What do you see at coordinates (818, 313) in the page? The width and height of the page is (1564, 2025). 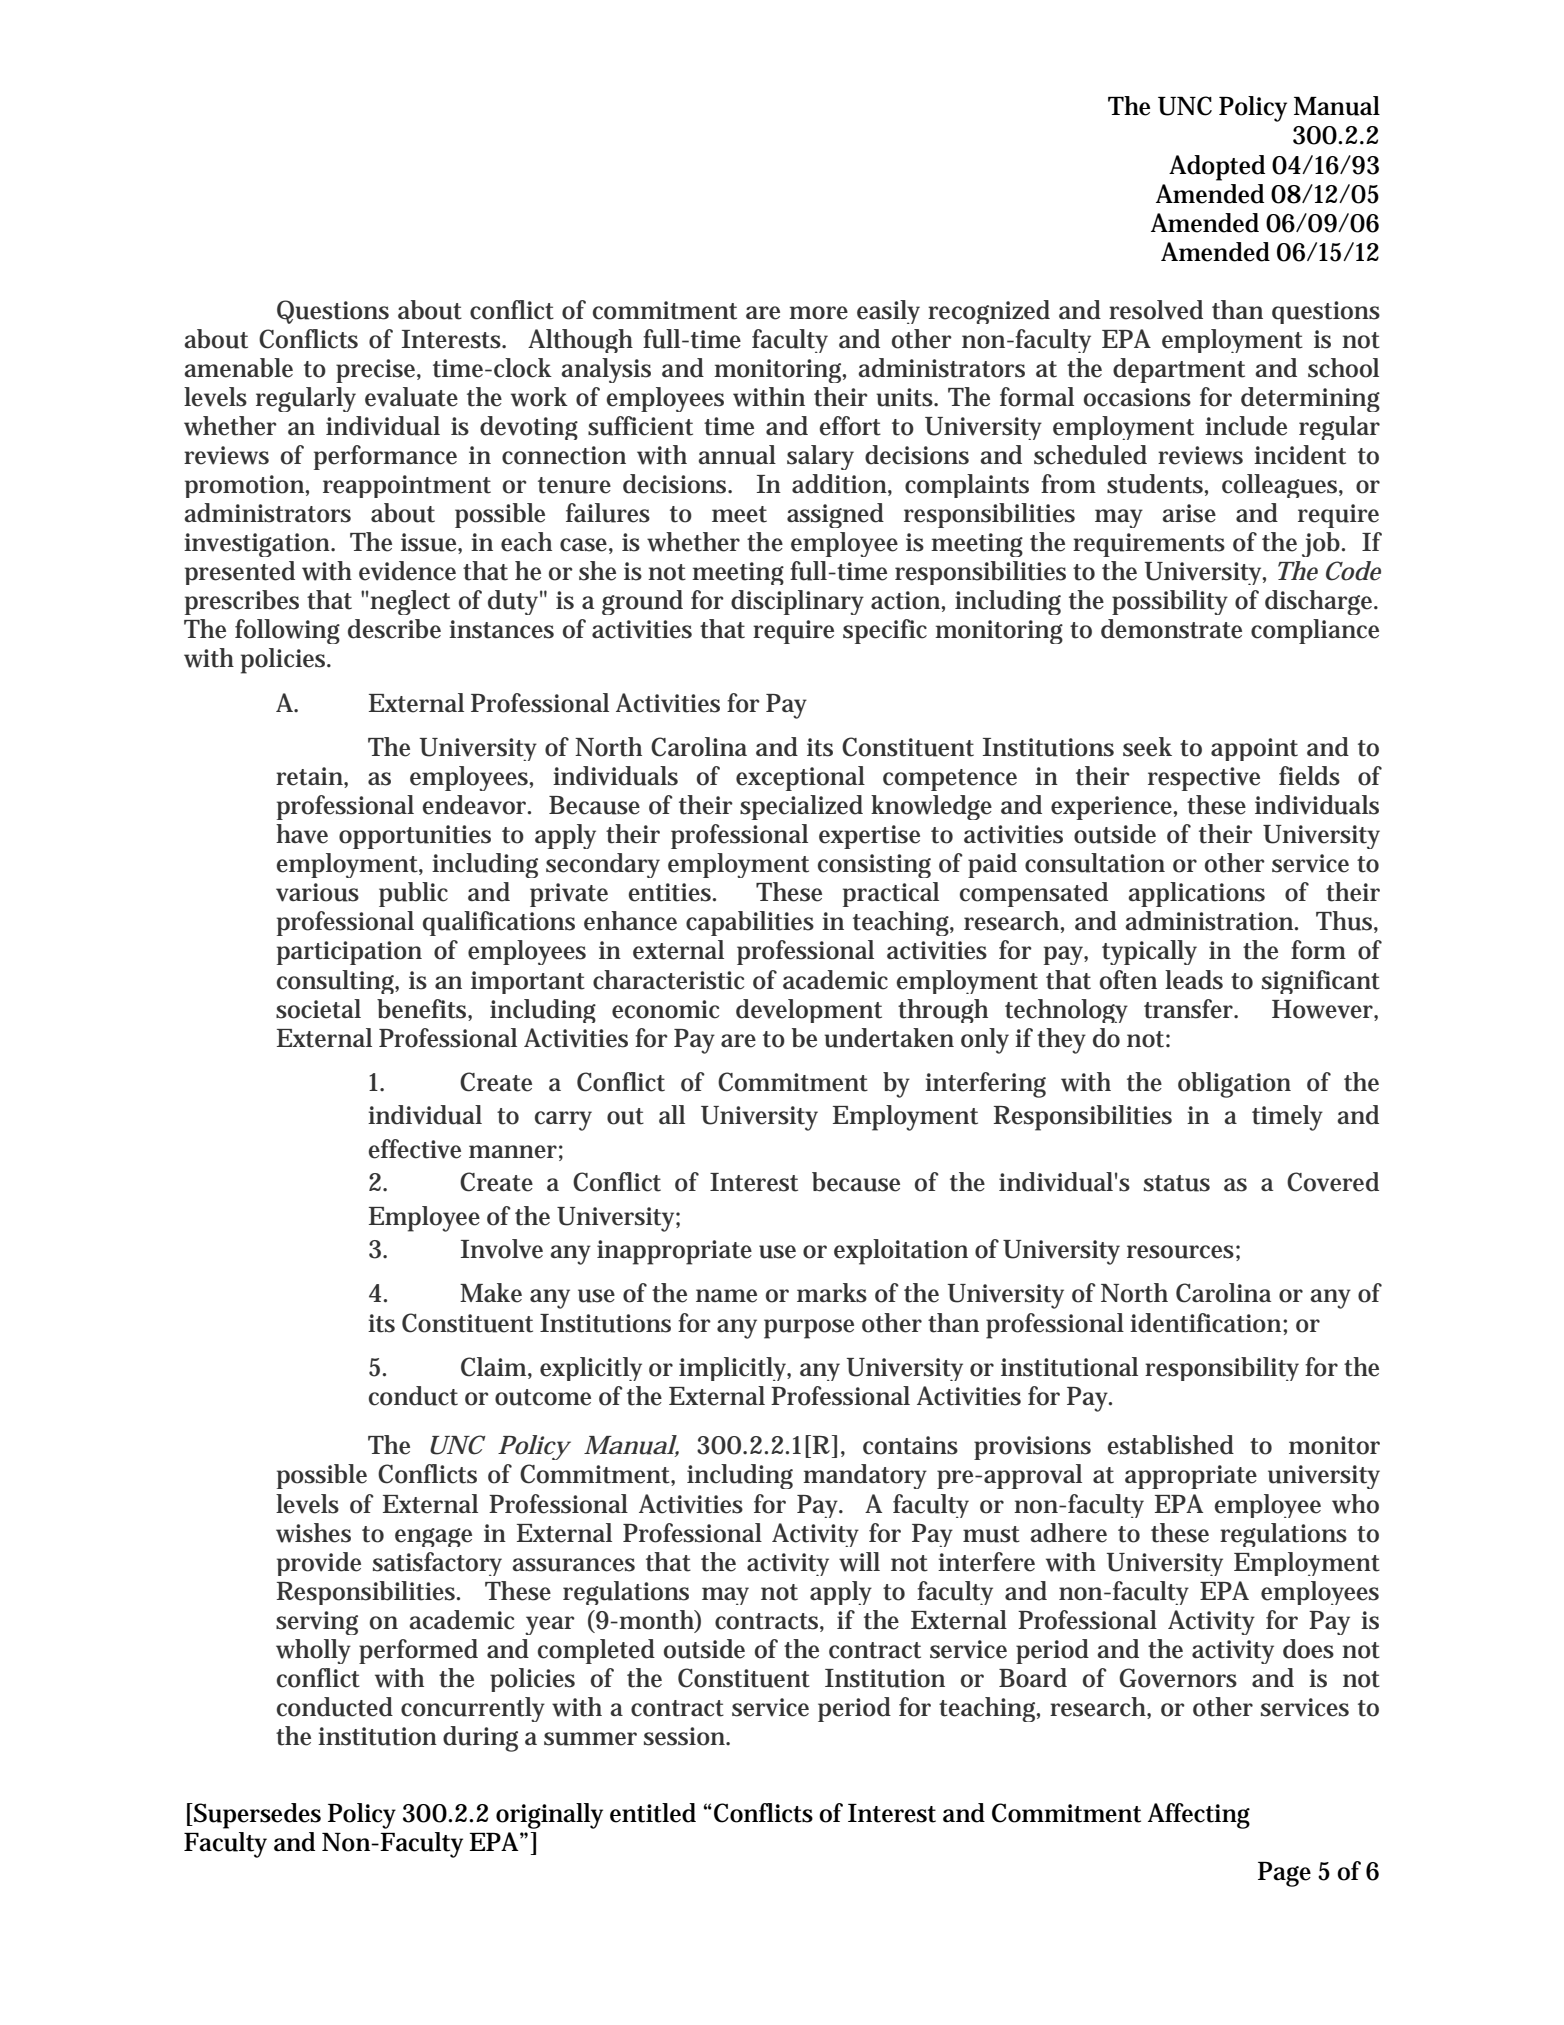 I see `more` at bounding box center [818, 313].
